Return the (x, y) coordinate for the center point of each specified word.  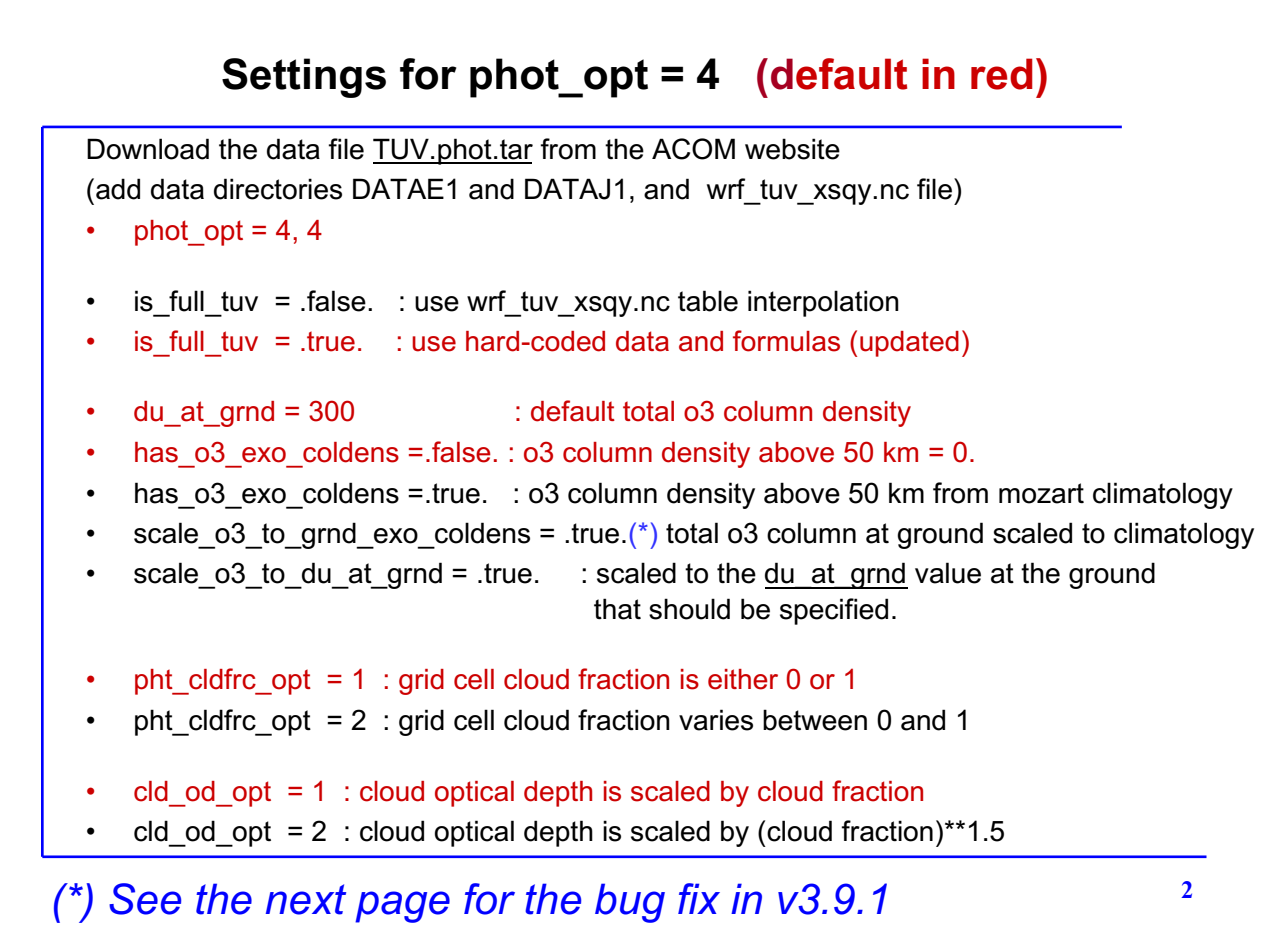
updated (909, 344)
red (1002, 74)
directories (278, 189)
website (792, 149)
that (617, 609)
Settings (304, 78)
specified (834, 611)
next (306, 899)
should (689, 609)
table (708, 301)
